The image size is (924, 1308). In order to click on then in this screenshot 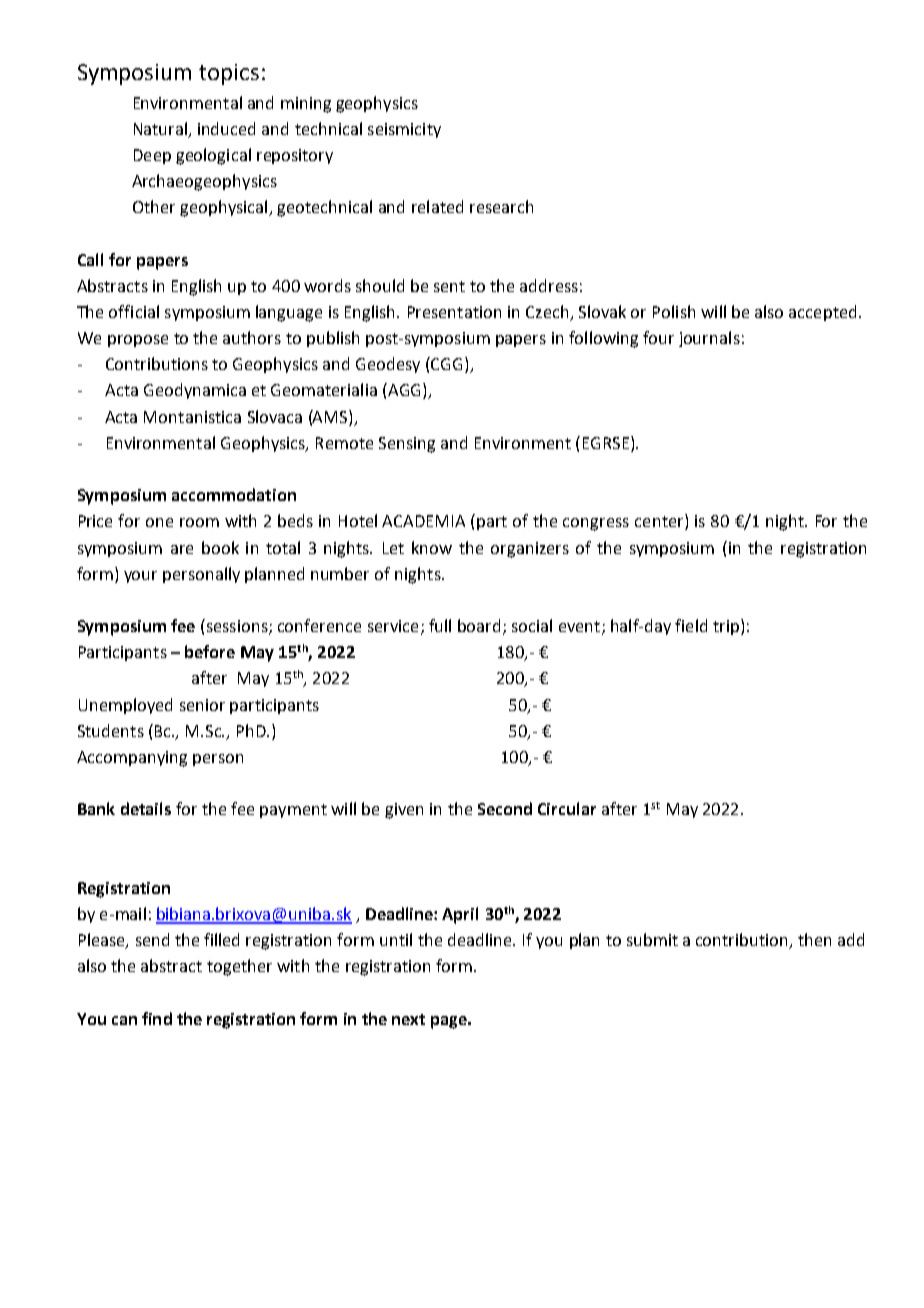, I will do `click(814, 939)`.
